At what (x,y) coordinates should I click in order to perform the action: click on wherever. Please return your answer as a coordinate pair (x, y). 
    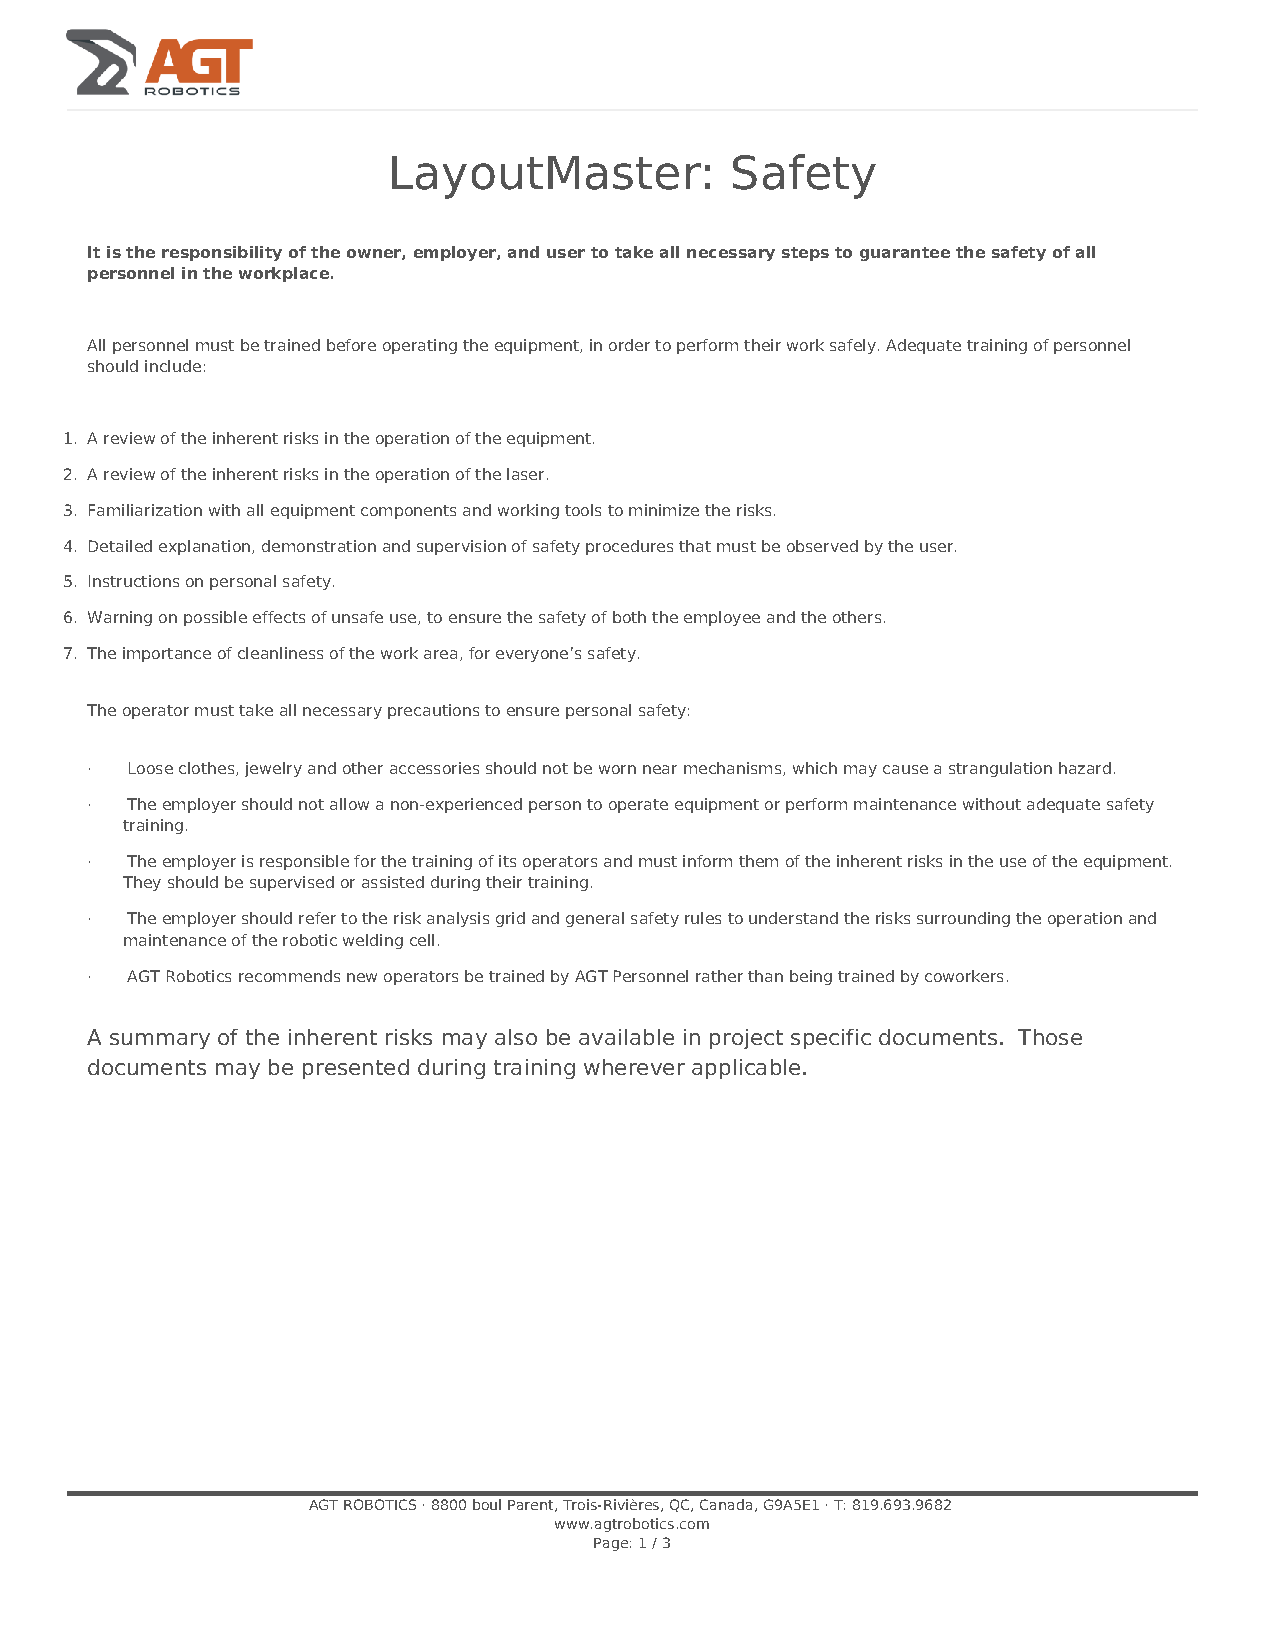
    Looking at the image, I should click on (634, 1067).
